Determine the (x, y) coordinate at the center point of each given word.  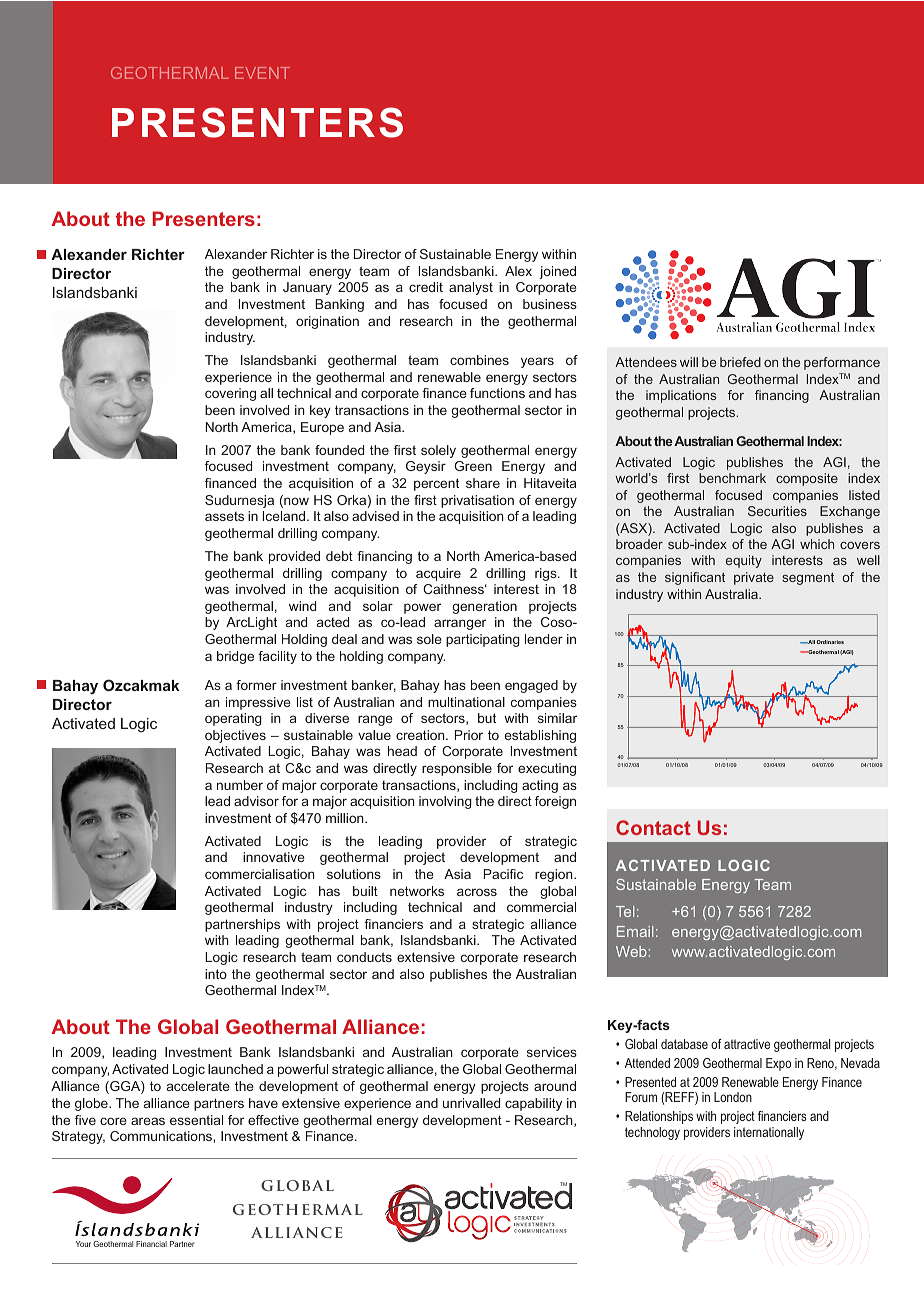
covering (230, 394)
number (240, 785)
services (552, 1052)
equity (744, 561)
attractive (747, 1044)
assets (224, 516)
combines (479, 360)
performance (842, 363)
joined (557, 272)
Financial (151, 1244)
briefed (740, 362)
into (216, 974)
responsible (457, 769)
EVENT (262, 73)
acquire (438, 574)
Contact (653, 827)
